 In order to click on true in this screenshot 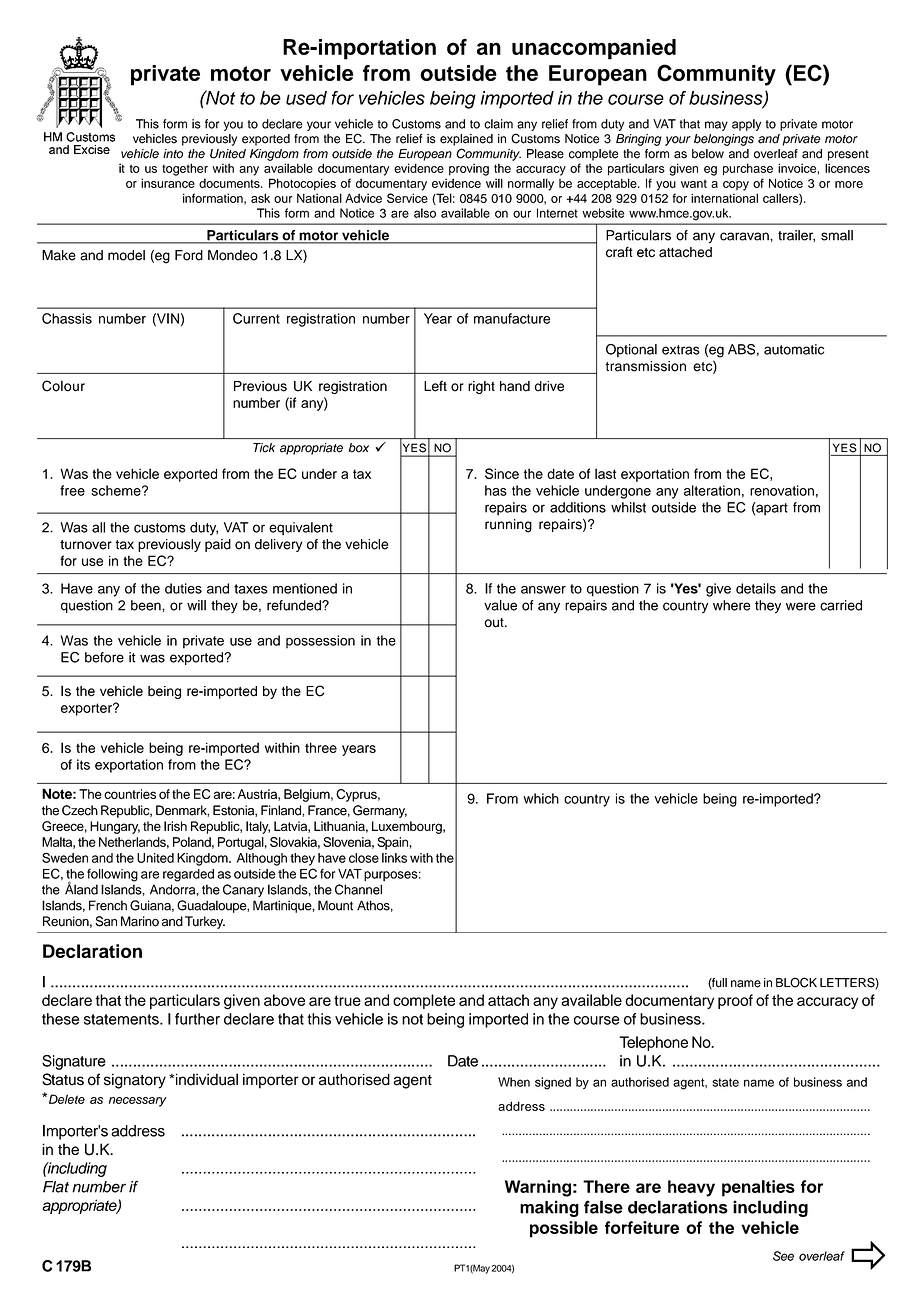, I will do `click(347, 1000)`.
